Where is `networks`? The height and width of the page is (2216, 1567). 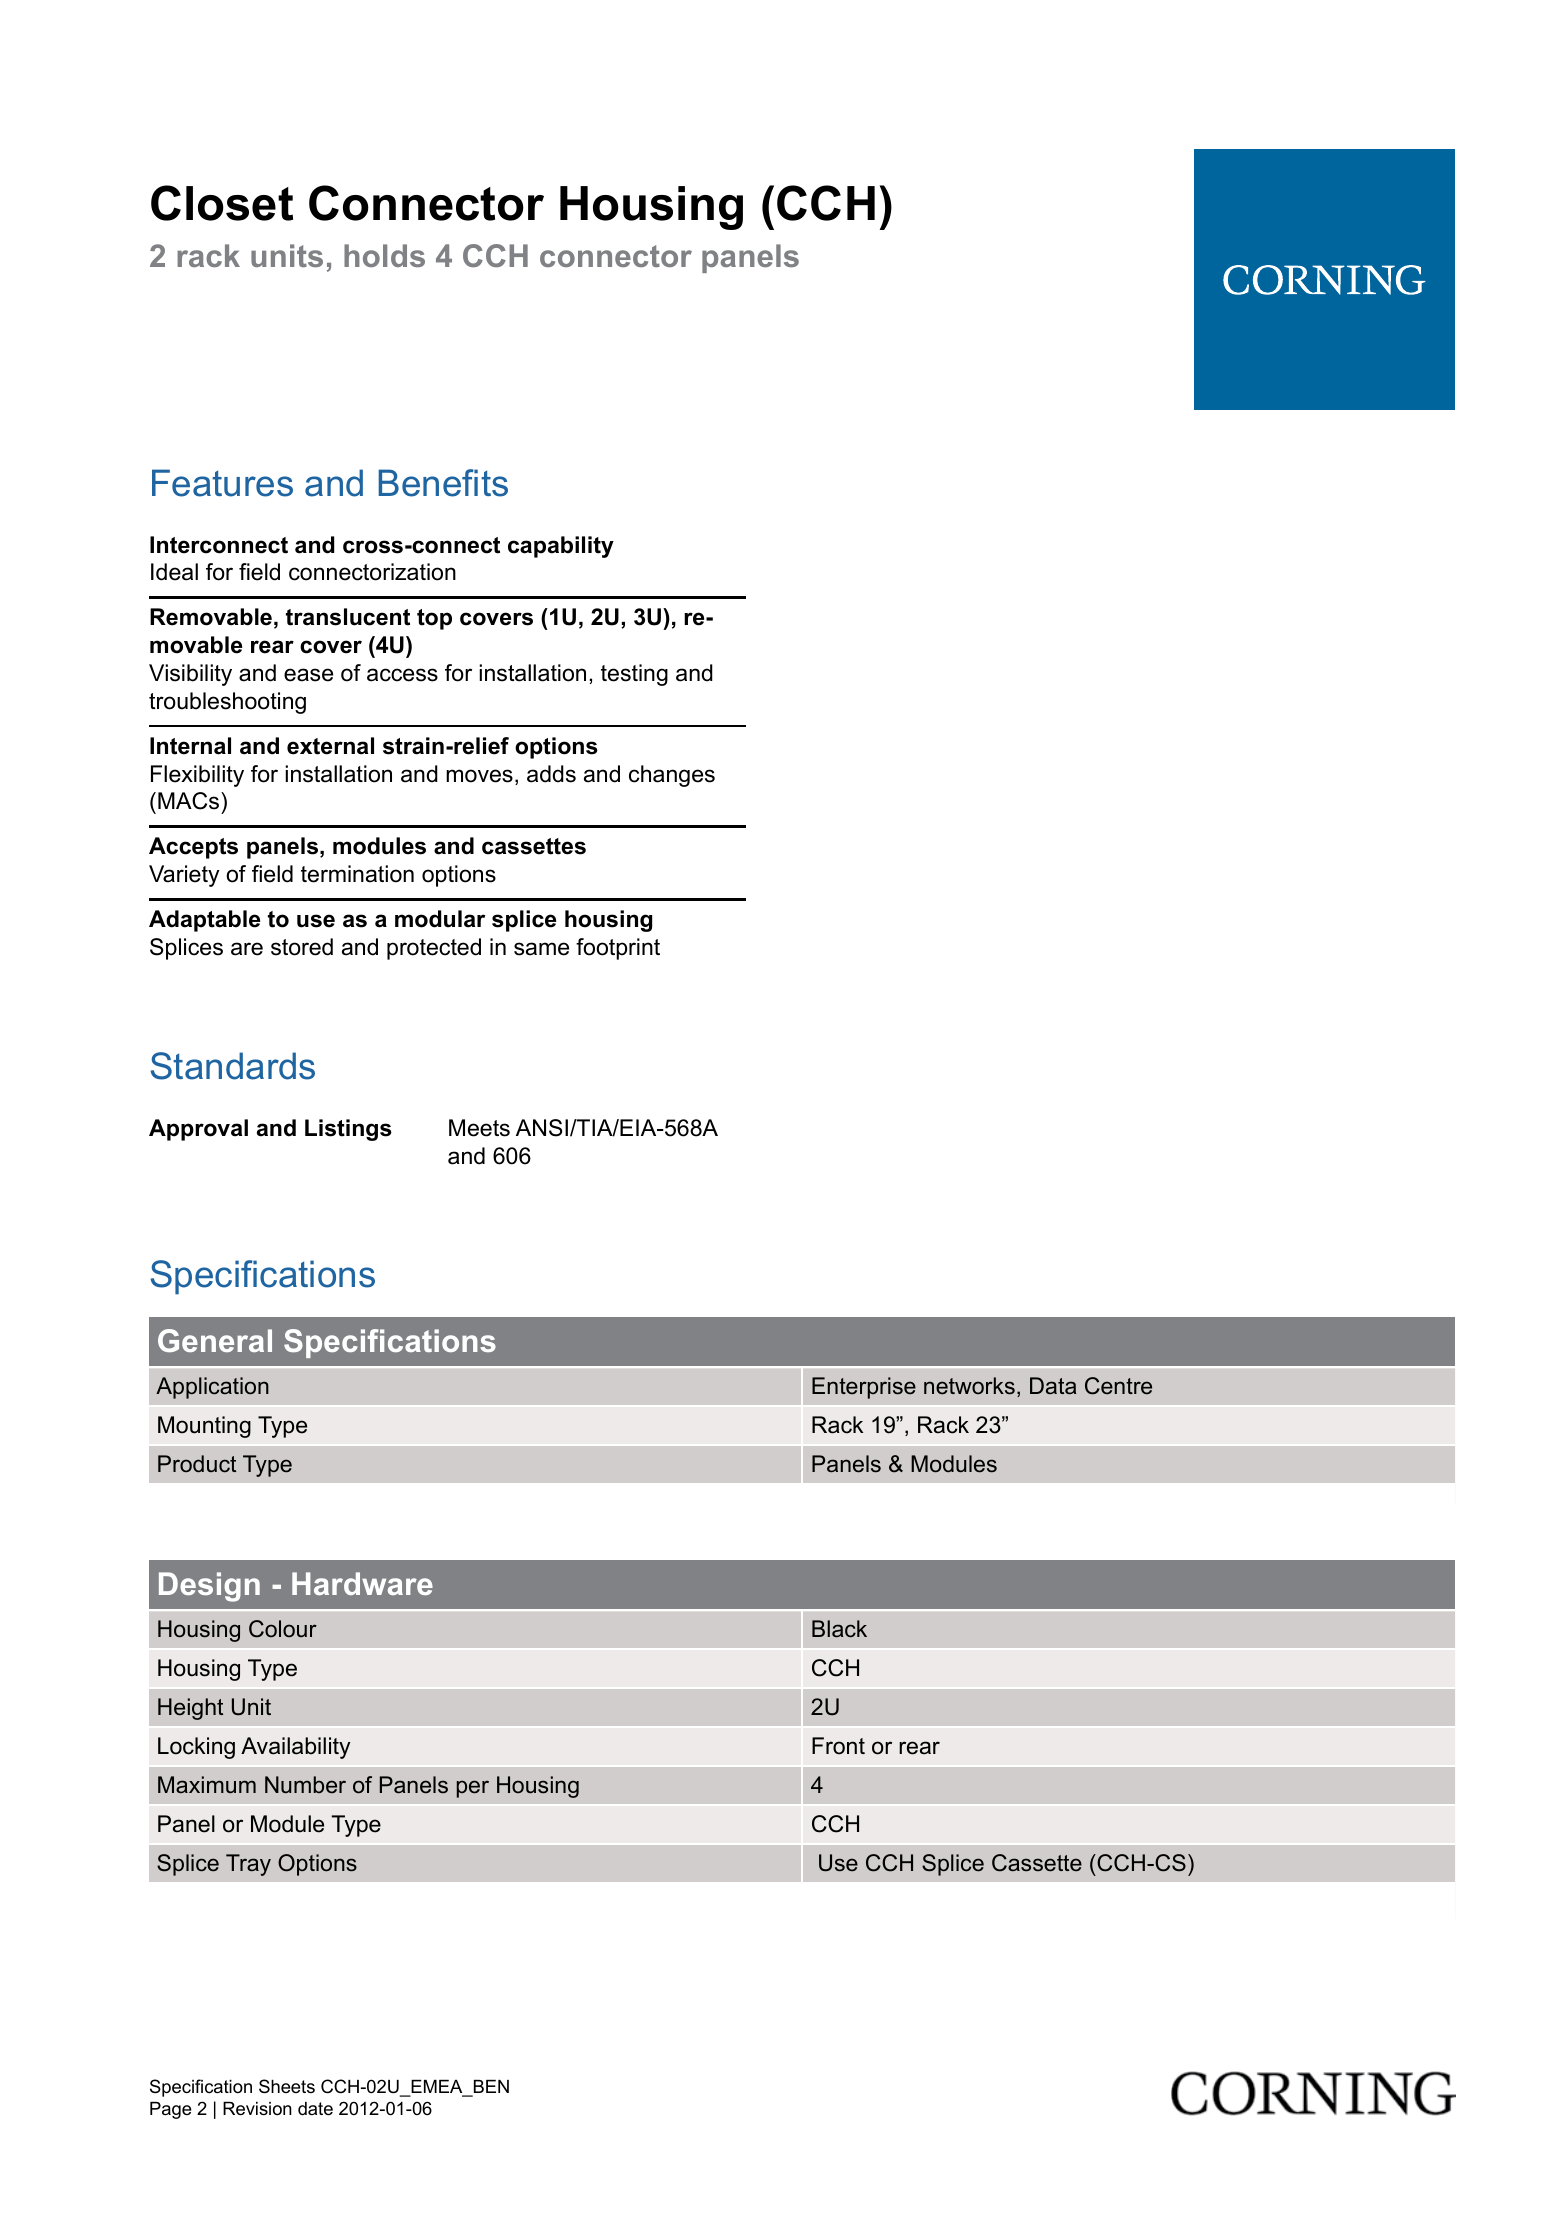
networks is located at coordinates (969, 1386).
